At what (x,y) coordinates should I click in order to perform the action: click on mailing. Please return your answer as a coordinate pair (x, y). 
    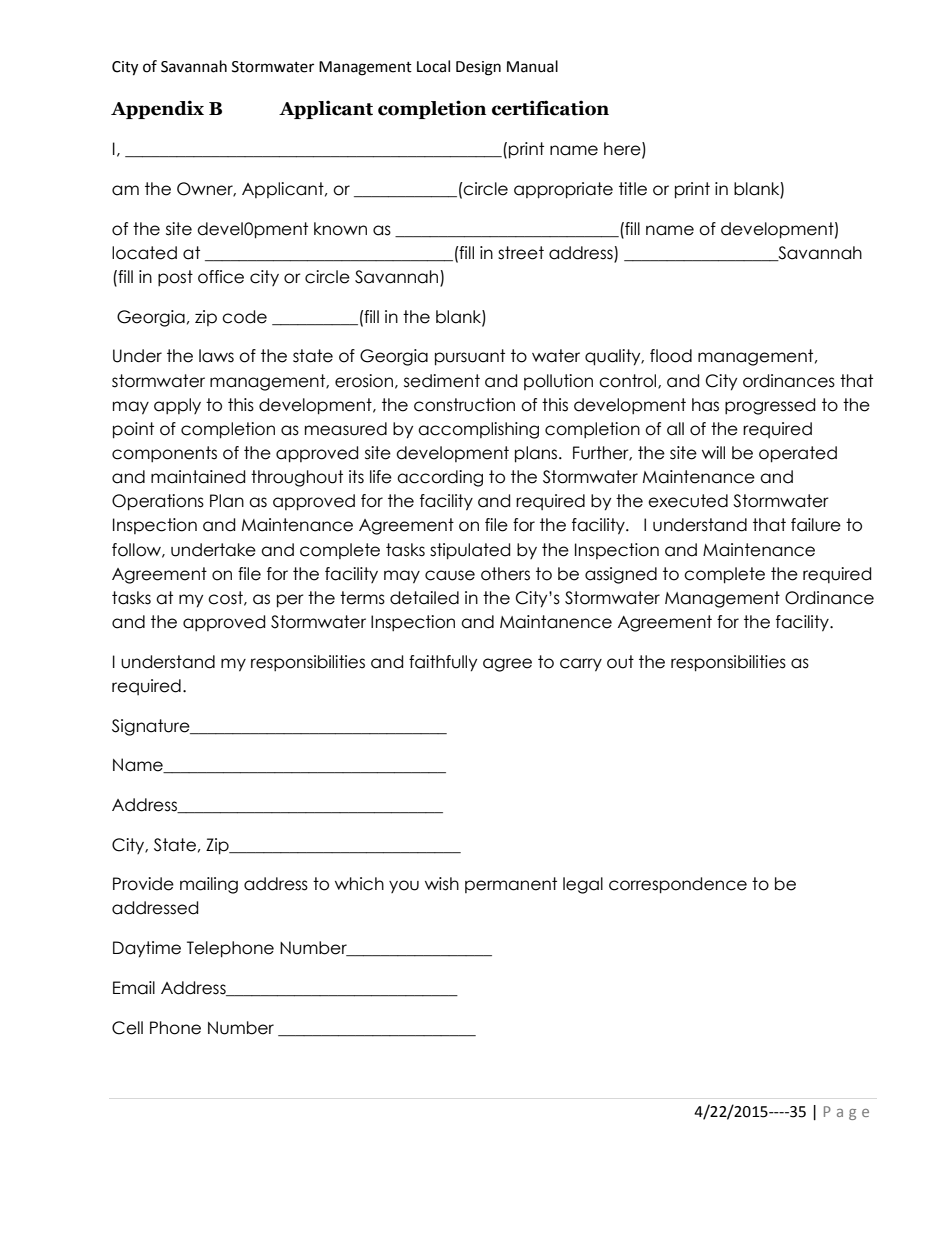
    Looking at the image, I should click on (209, 885).
